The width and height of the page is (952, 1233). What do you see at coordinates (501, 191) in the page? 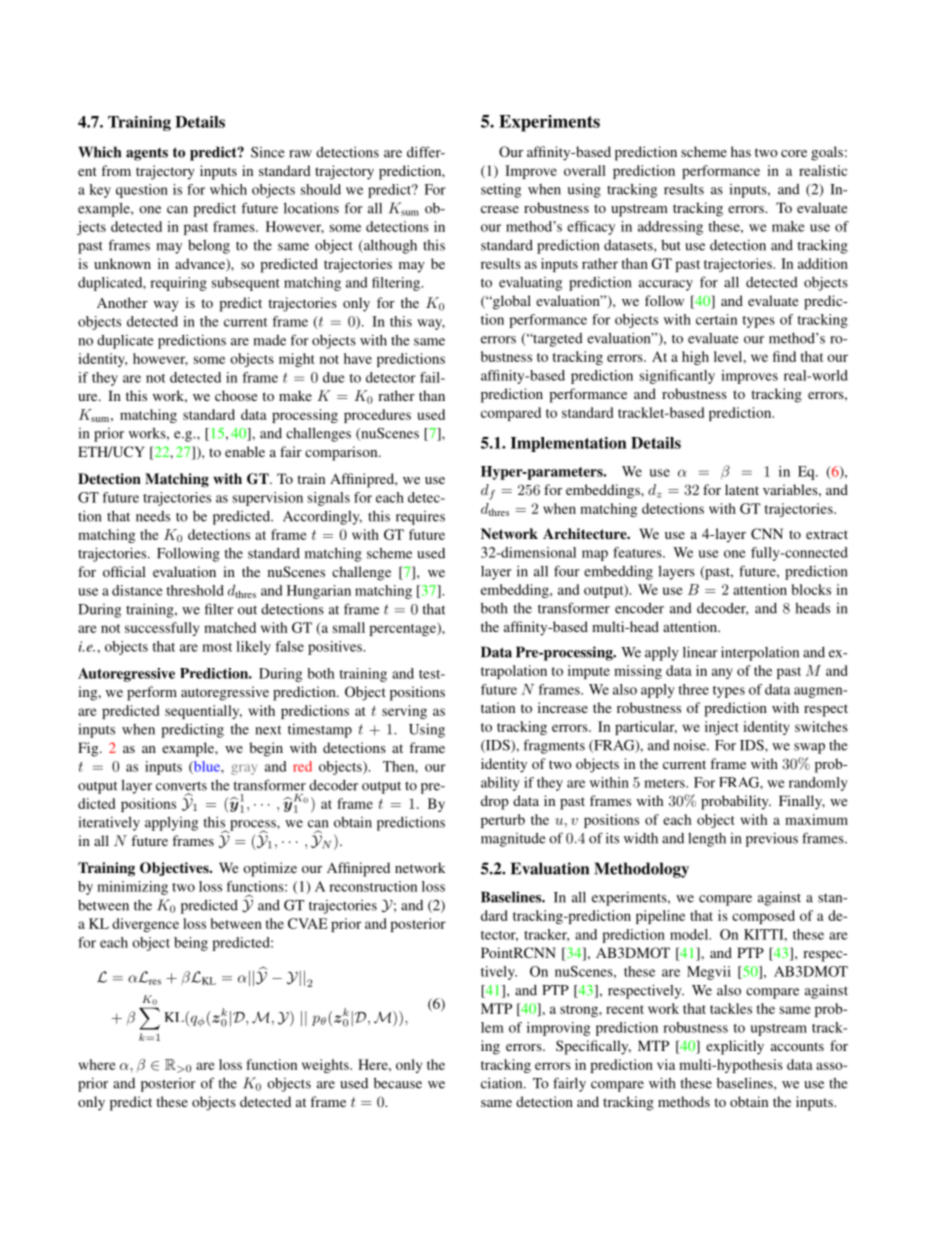
I see `setting` at bounding box center [501, 191].
